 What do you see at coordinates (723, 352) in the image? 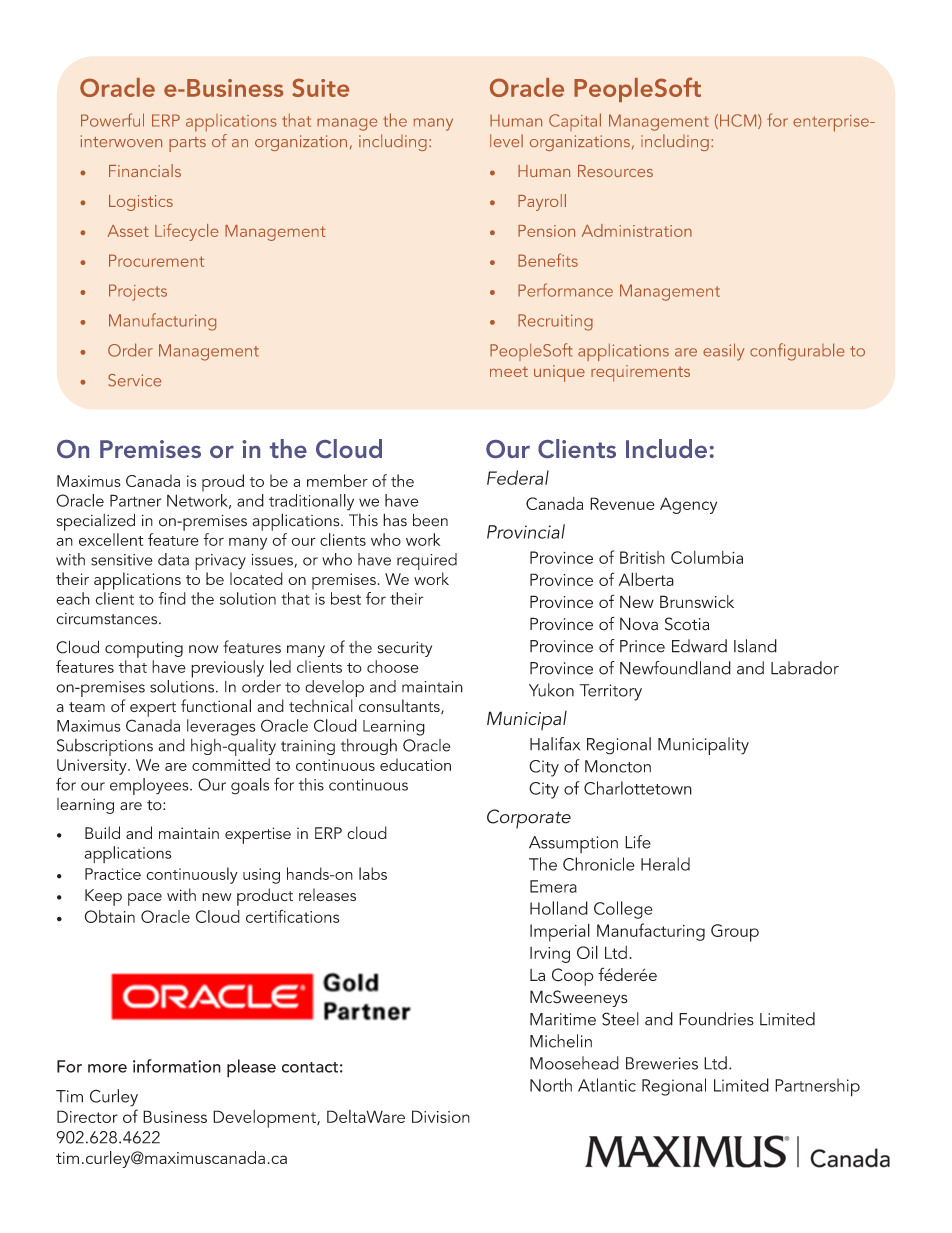
I see `easily` at bounding box center [723, 352].
